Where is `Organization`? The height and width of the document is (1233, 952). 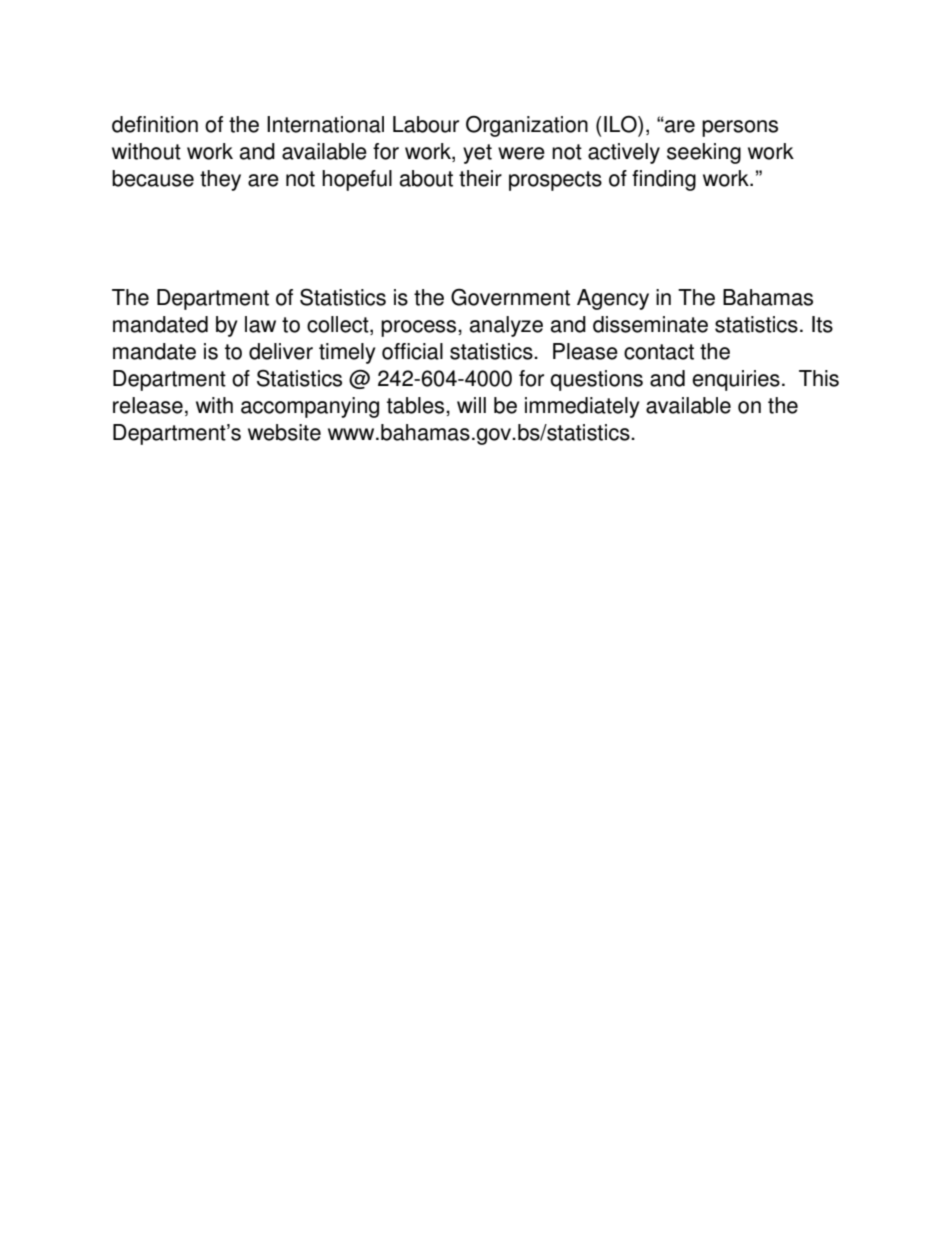
Organization is located at coordinates (527, 126).
